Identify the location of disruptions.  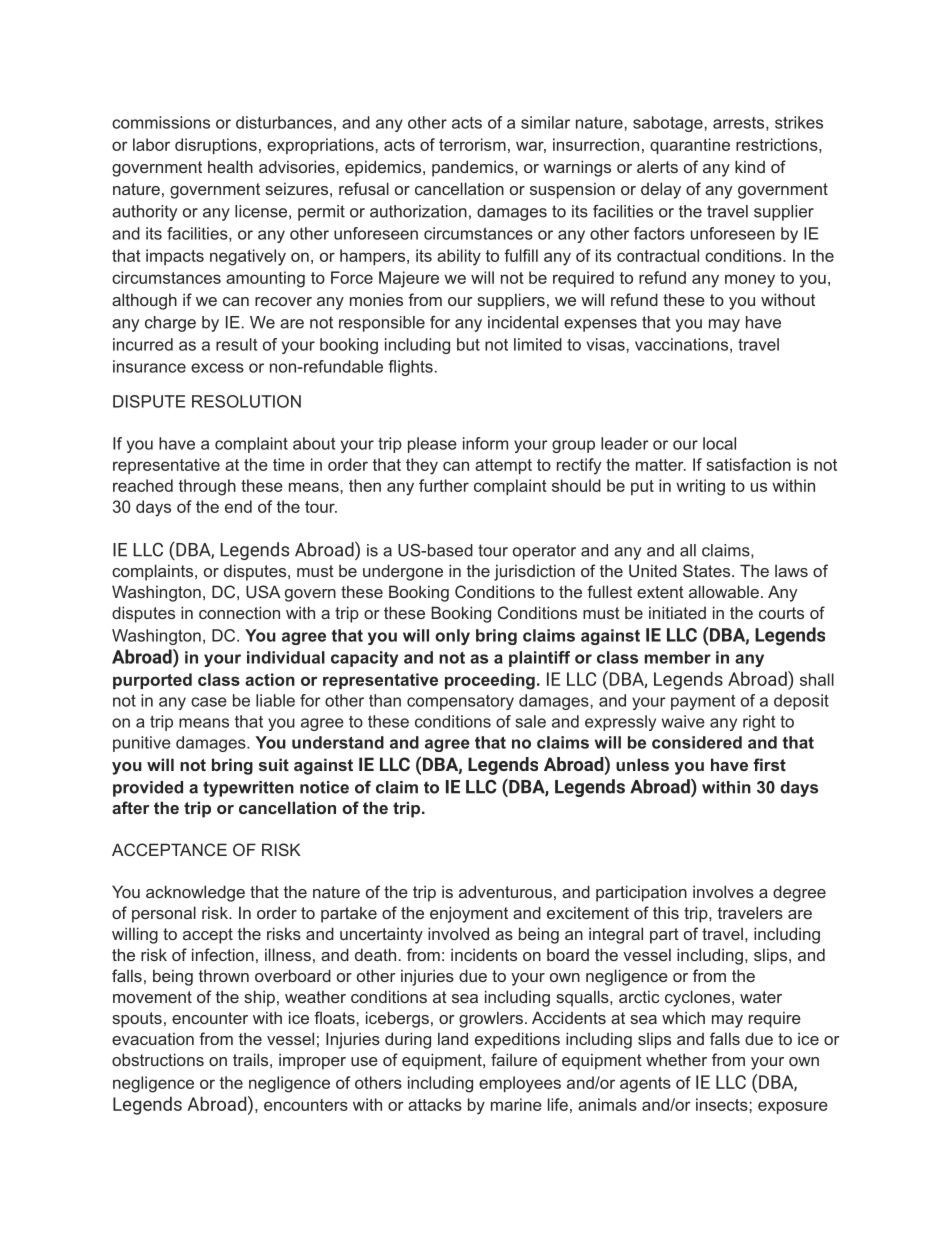
(216, 146).
